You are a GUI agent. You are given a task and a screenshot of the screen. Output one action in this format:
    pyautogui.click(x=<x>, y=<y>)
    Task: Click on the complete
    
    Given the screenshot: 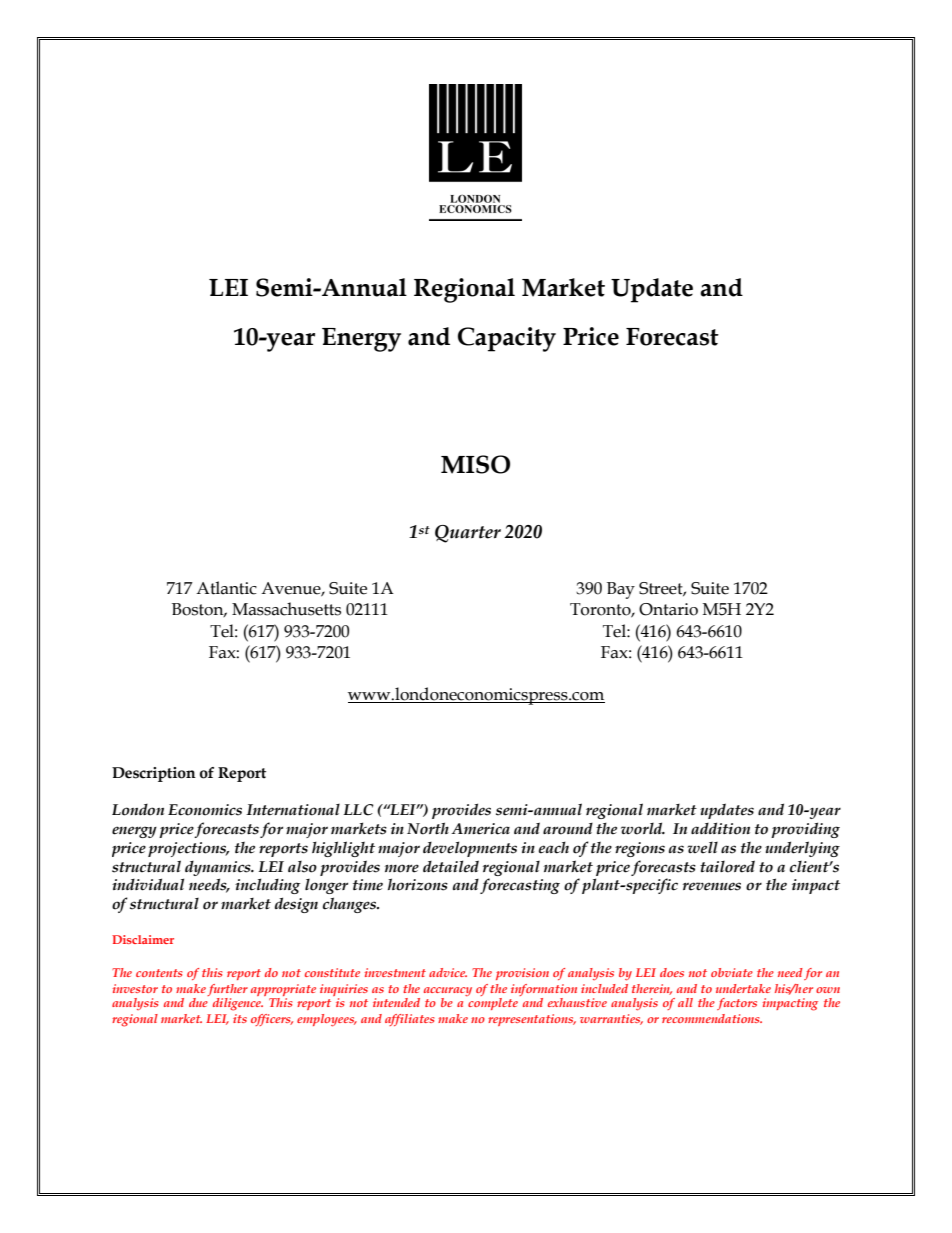 What is the action you would take?
    pyautogui.click(x=493, y=1004)
